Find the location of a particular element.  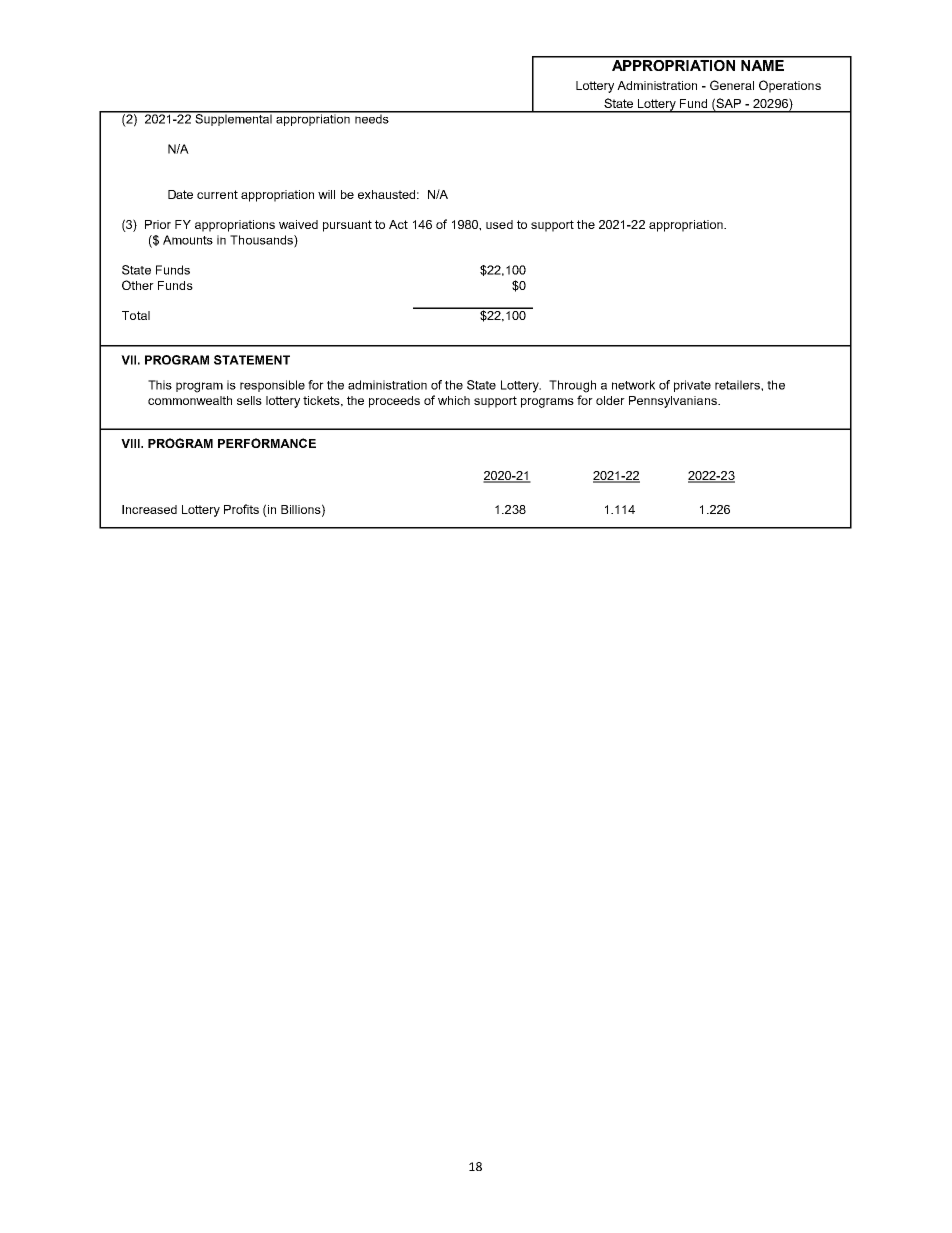

Amounts is located at coordinates (188, 240).
